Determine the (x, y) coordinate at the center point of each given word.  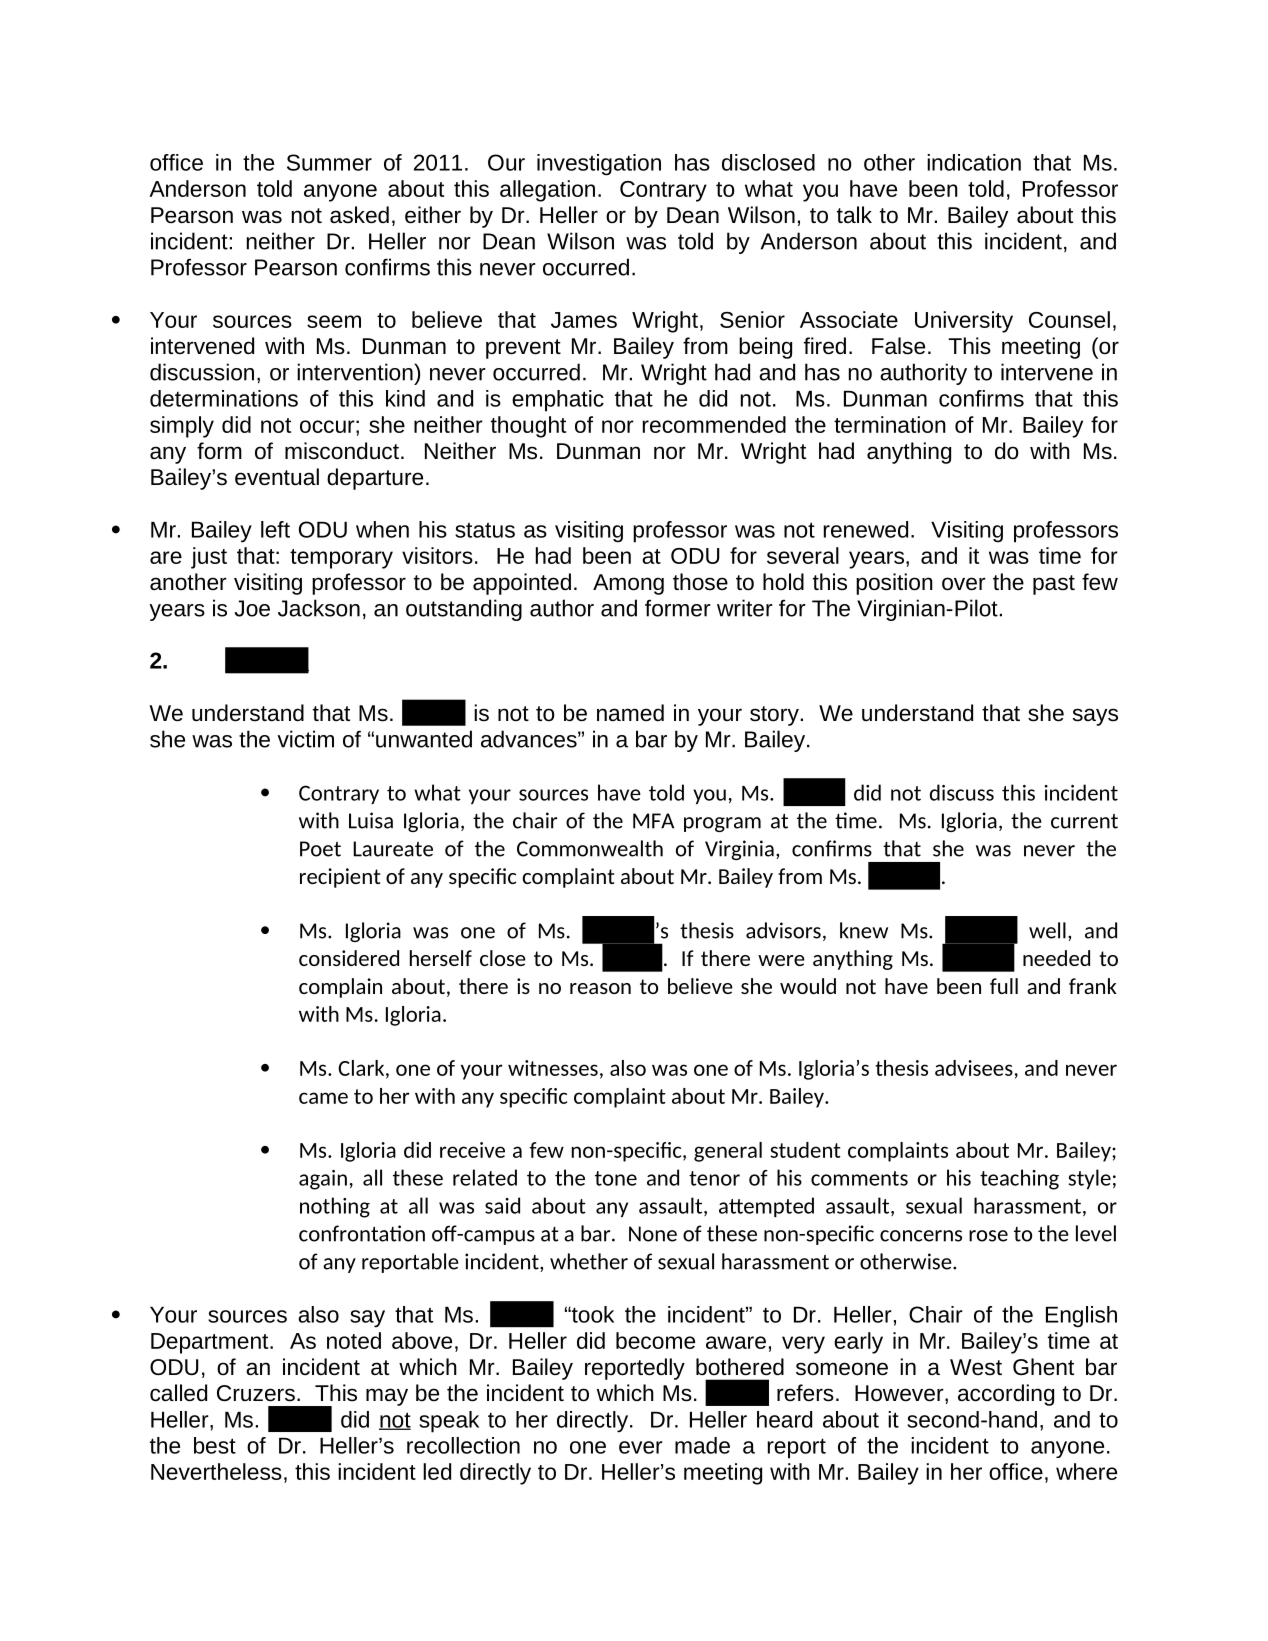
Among (628, 584)
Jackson (319, 608)
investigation (599, 165)
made (702, 1445)
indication (974, 162)
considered (349, 958)
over (964, 584)
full (1004, 986)
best (215, 1445)
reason (600, 988)
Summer (329, 162)
